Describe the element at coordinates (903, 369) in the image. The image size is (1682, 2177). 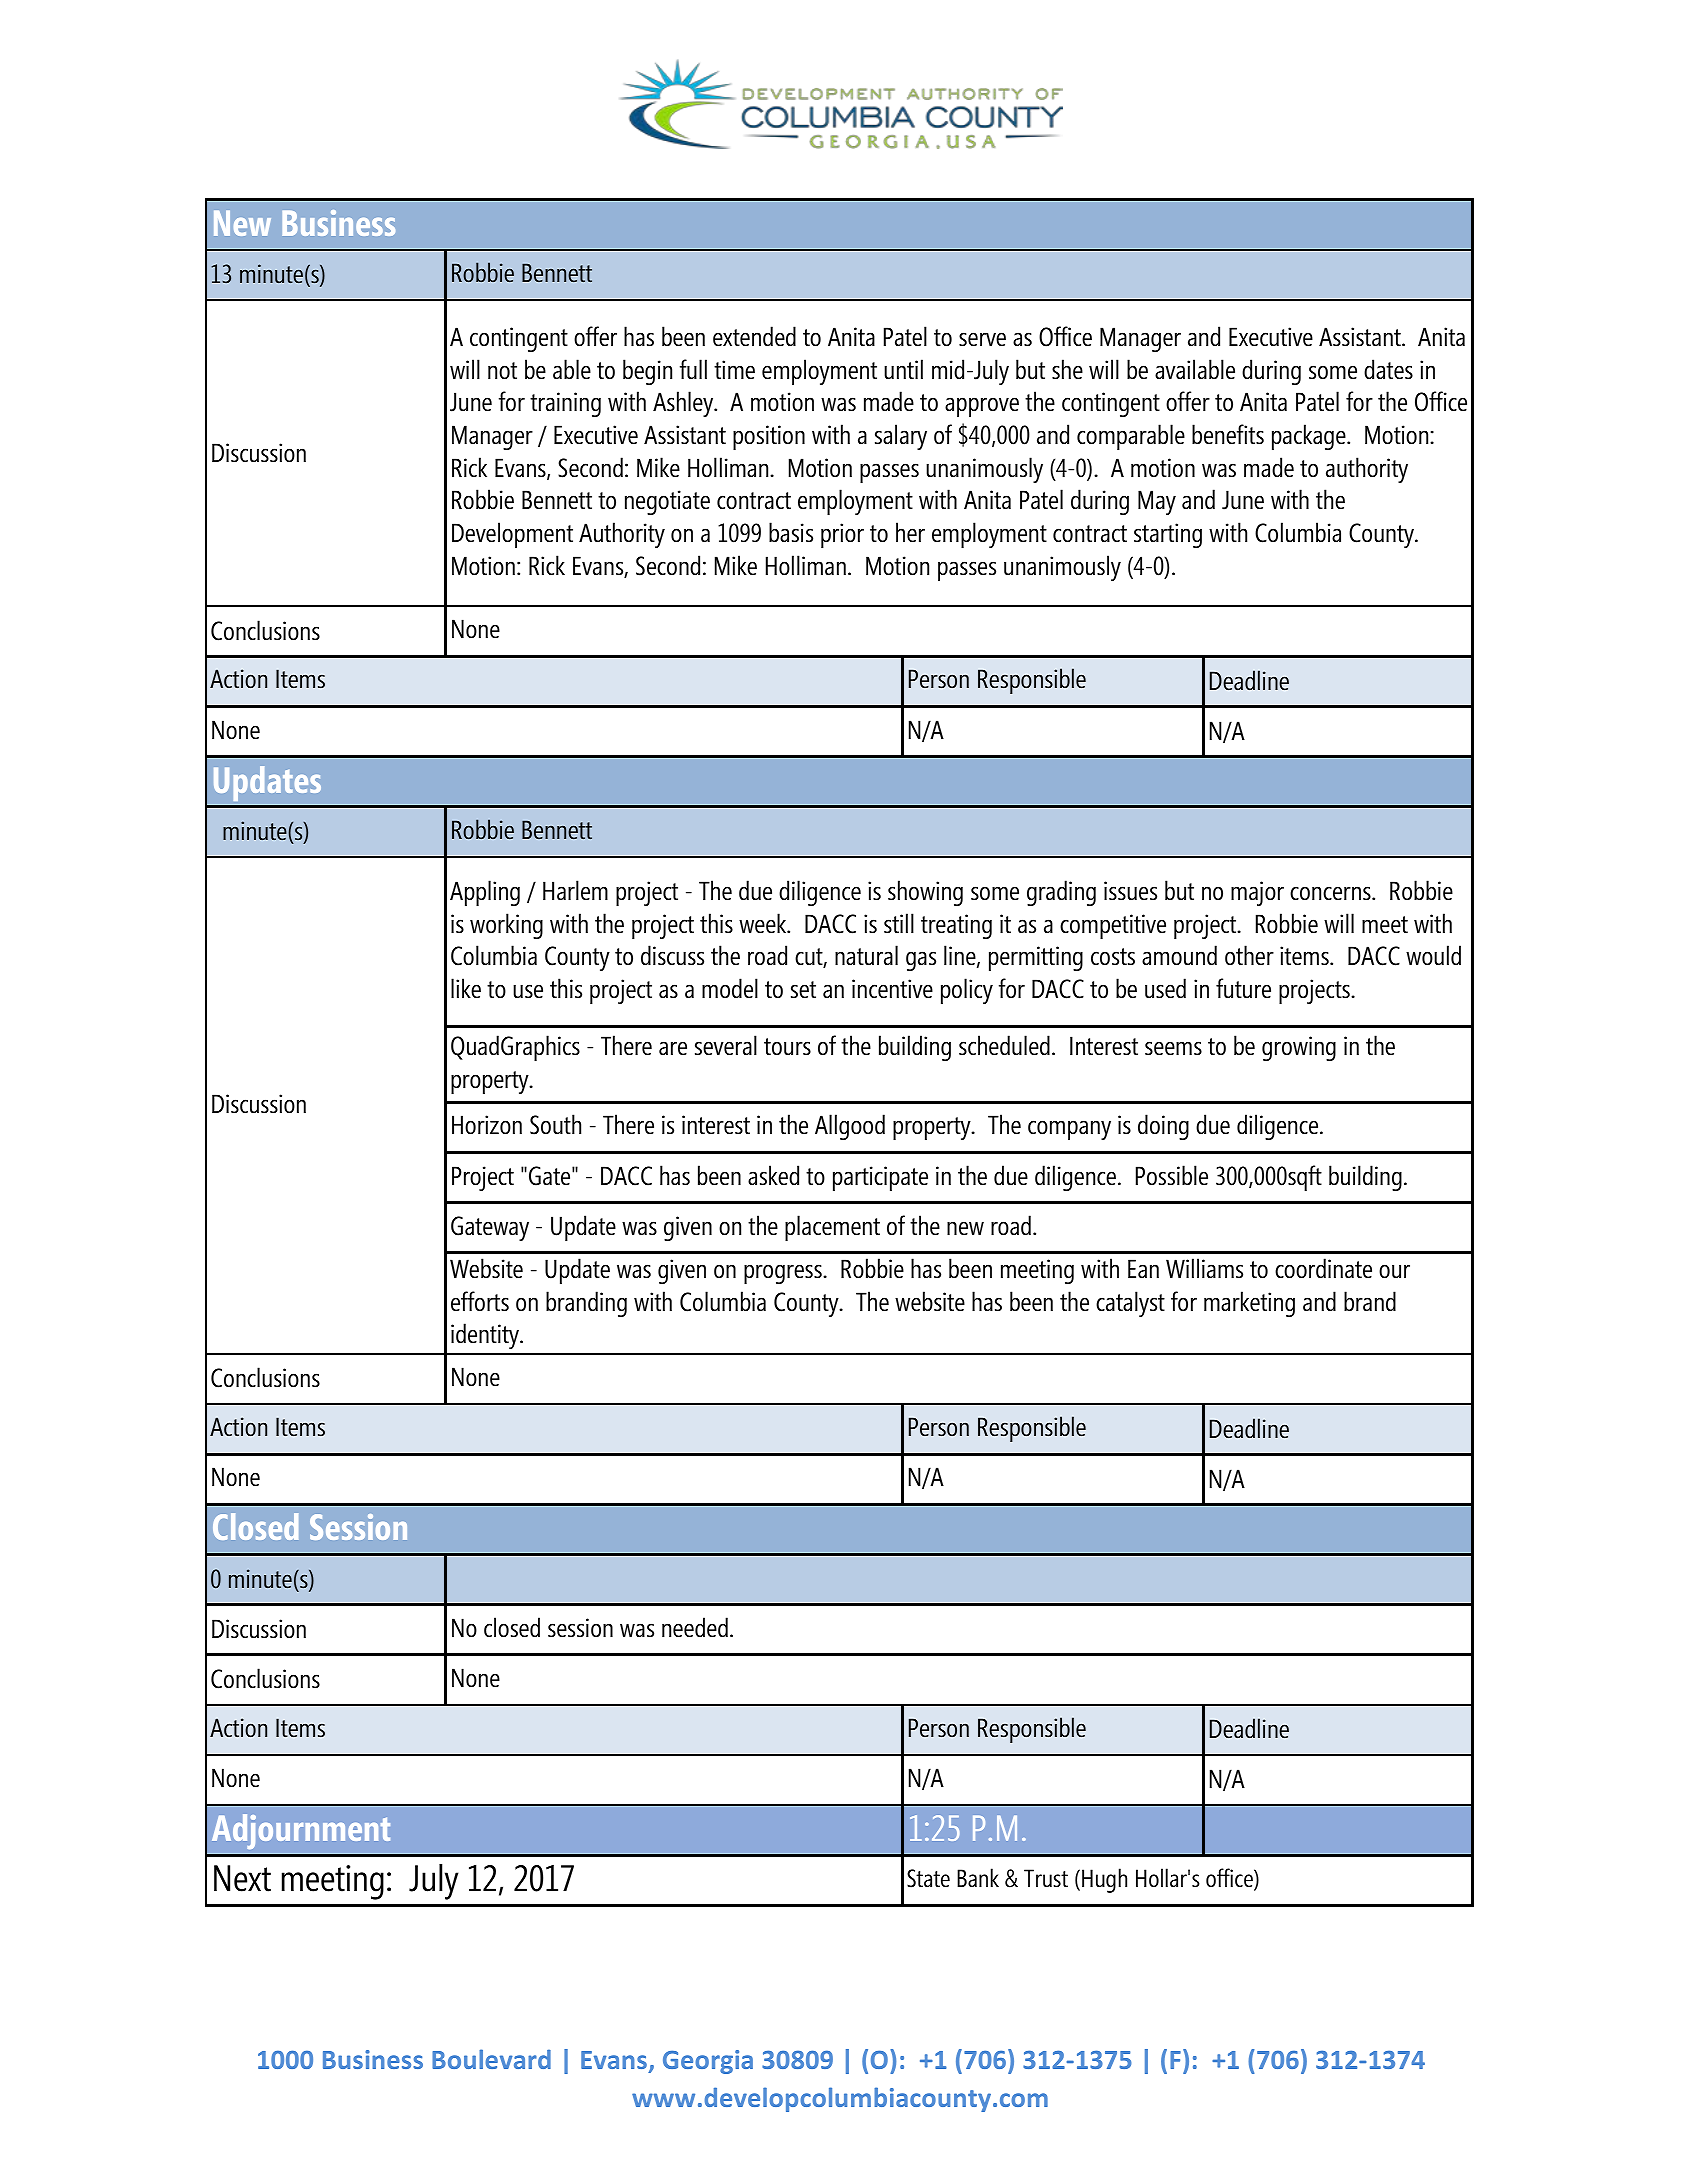
I see `until` at that location.
